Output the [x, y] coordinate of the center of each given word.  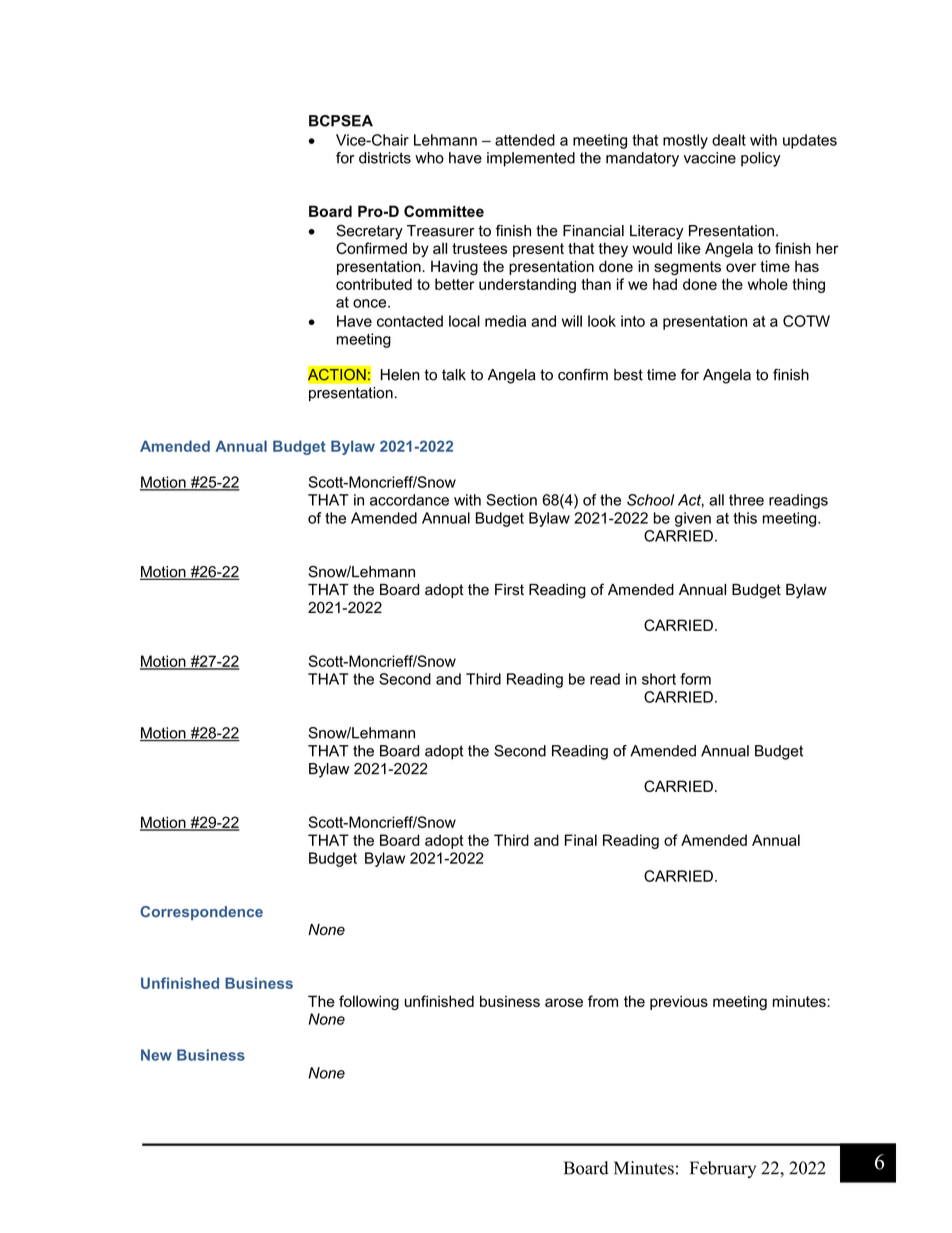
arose [564, 1002]
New [156, 1055]
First [509, 590]
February [723, 1169]
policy [760, 159]
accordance [409, 500]
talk [454, 375]
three [746, 500]
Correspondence [201, 913]
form [695, 679]
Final [581, 840]
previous [679, 1002]
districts [385, 158]
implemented [531, 159]
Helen [400, 375]
